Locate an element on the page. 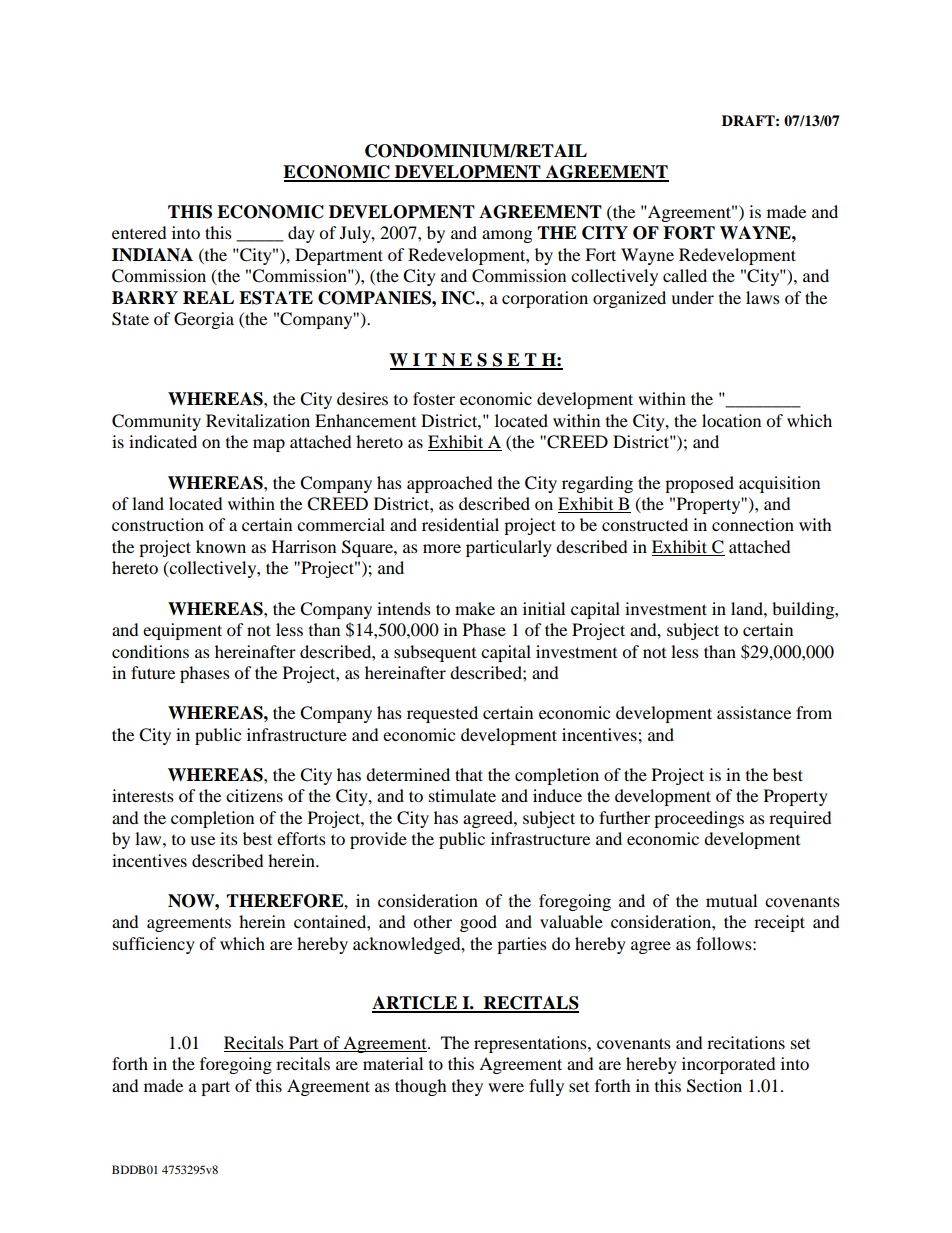  among is located at coordinates (507, 236).
